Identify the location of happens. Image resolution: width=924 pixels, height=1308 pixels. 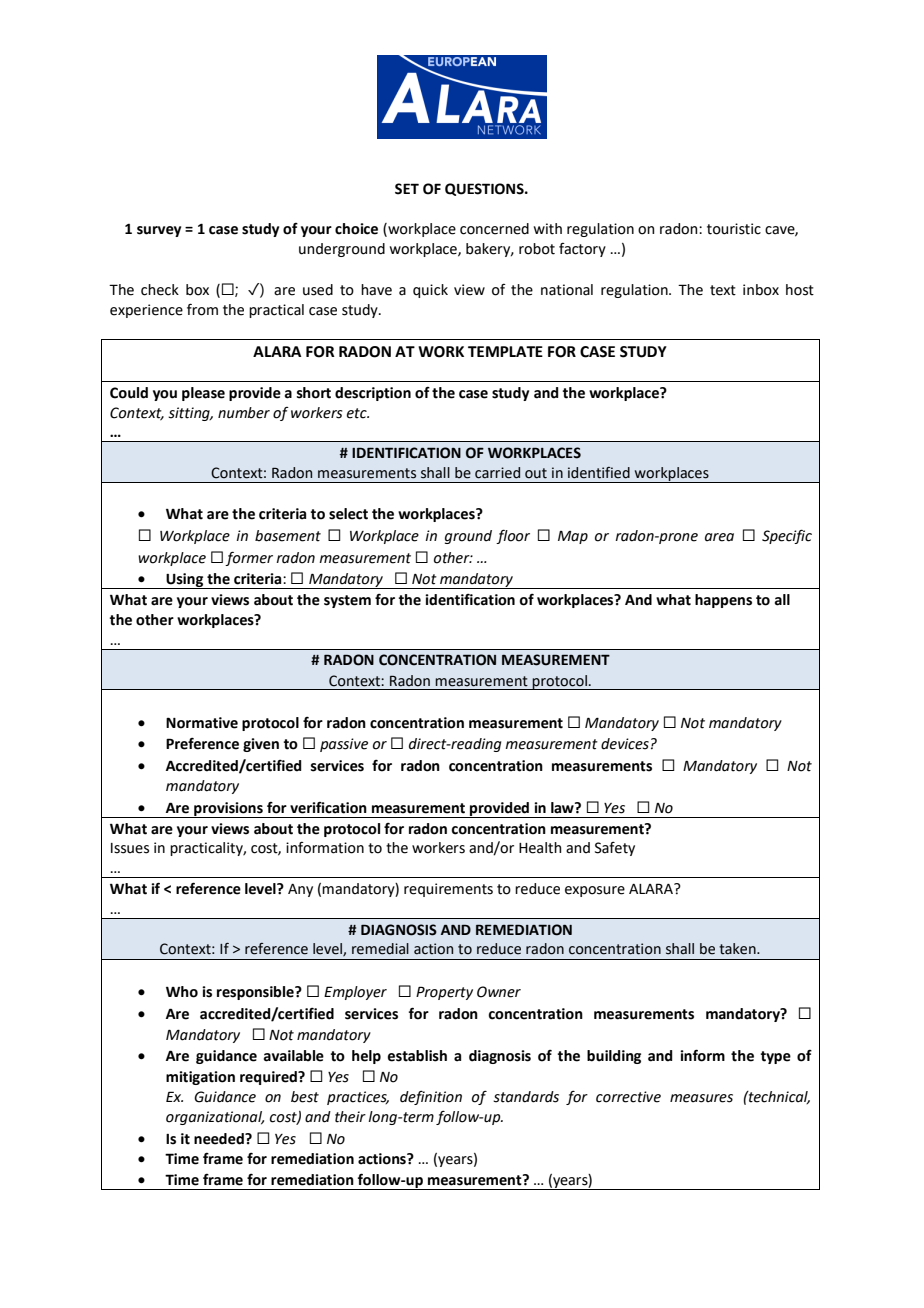
(723, 601).
